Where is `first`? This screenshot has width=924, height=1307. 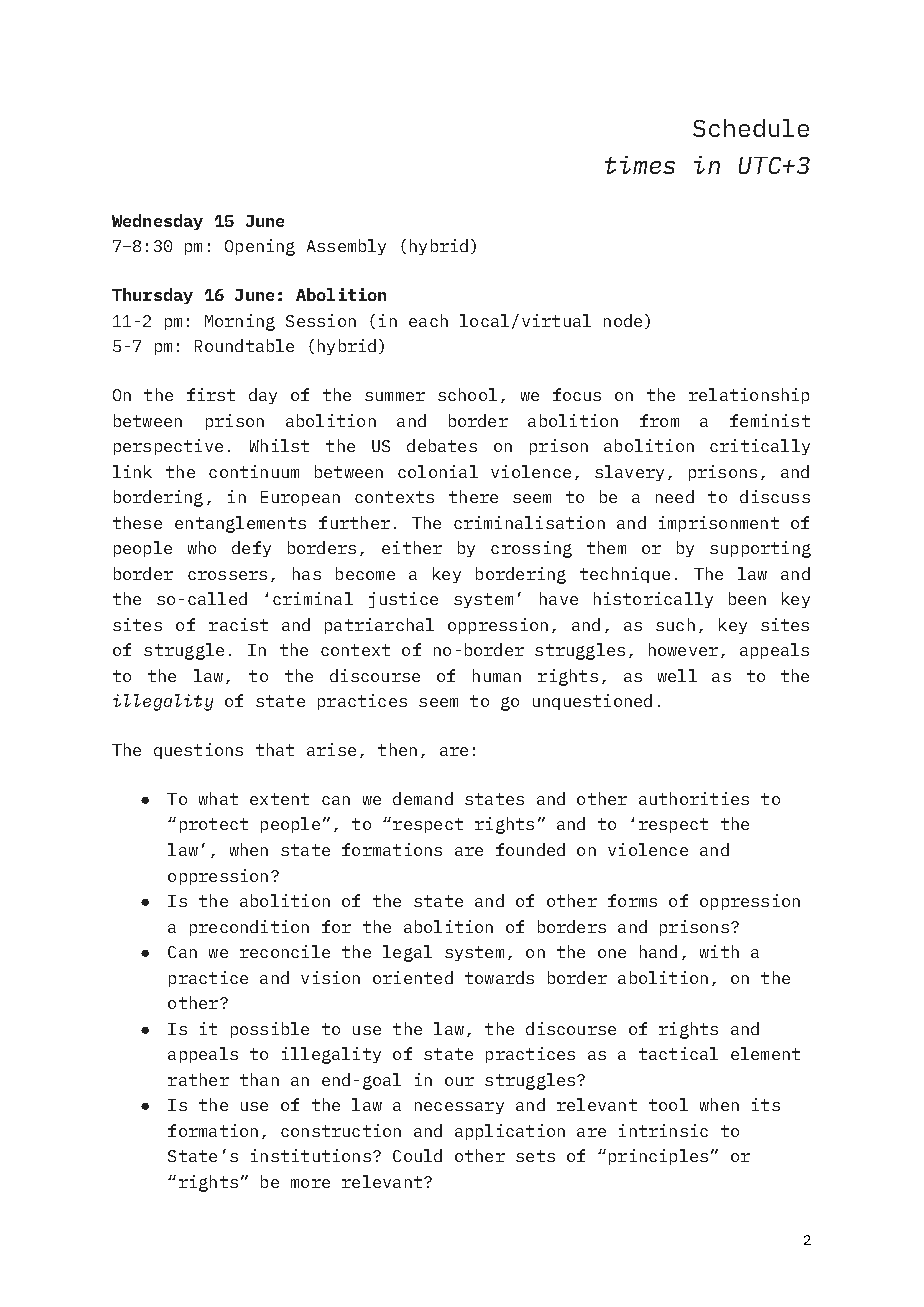 first is located at coordinates (211, 394).
